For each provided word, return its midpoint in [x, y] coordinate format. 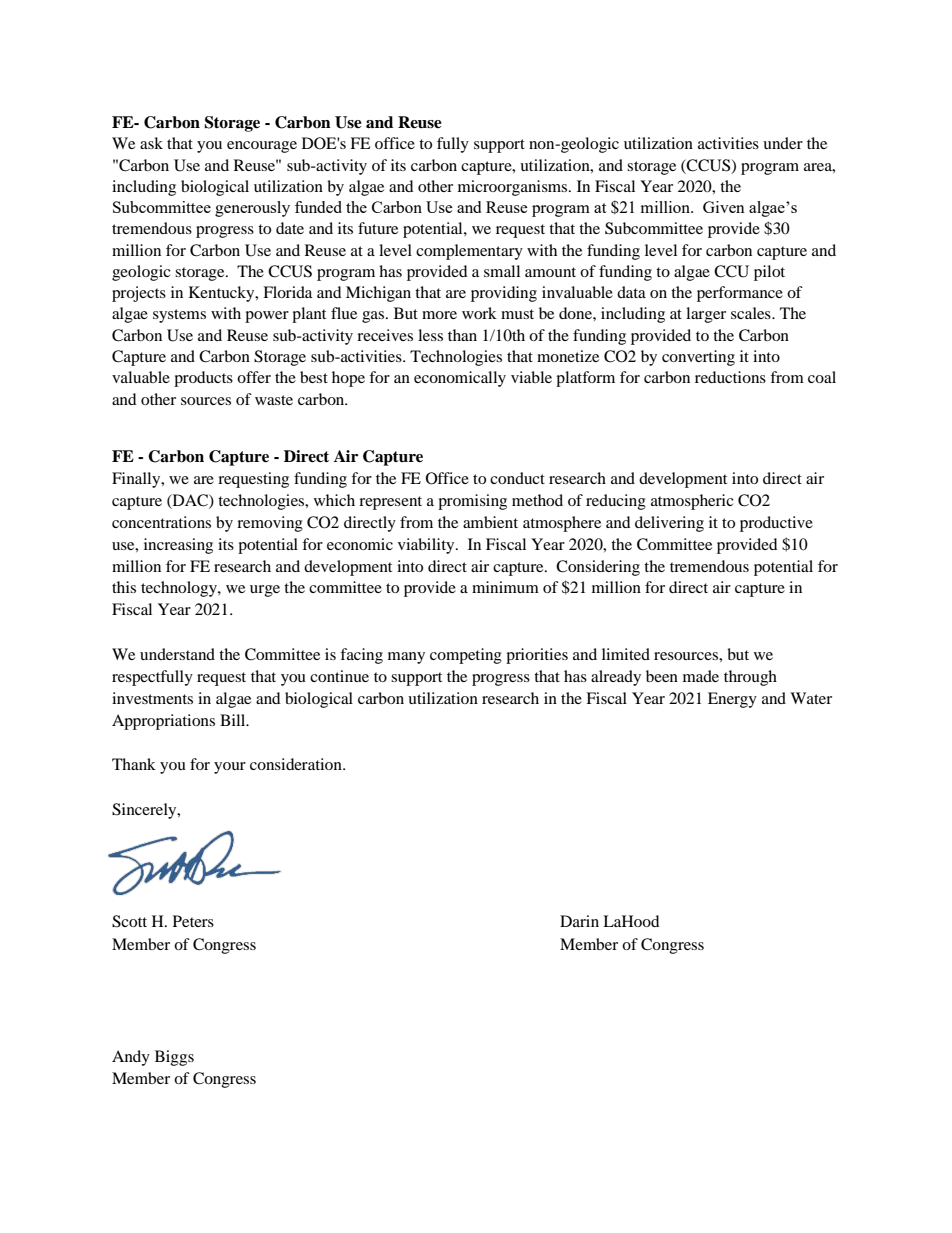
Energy [732, 700]
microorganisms [514, 188]
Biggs [174, 1058]
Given [724, 207]
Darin [579, 921]
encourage [262, 147]
